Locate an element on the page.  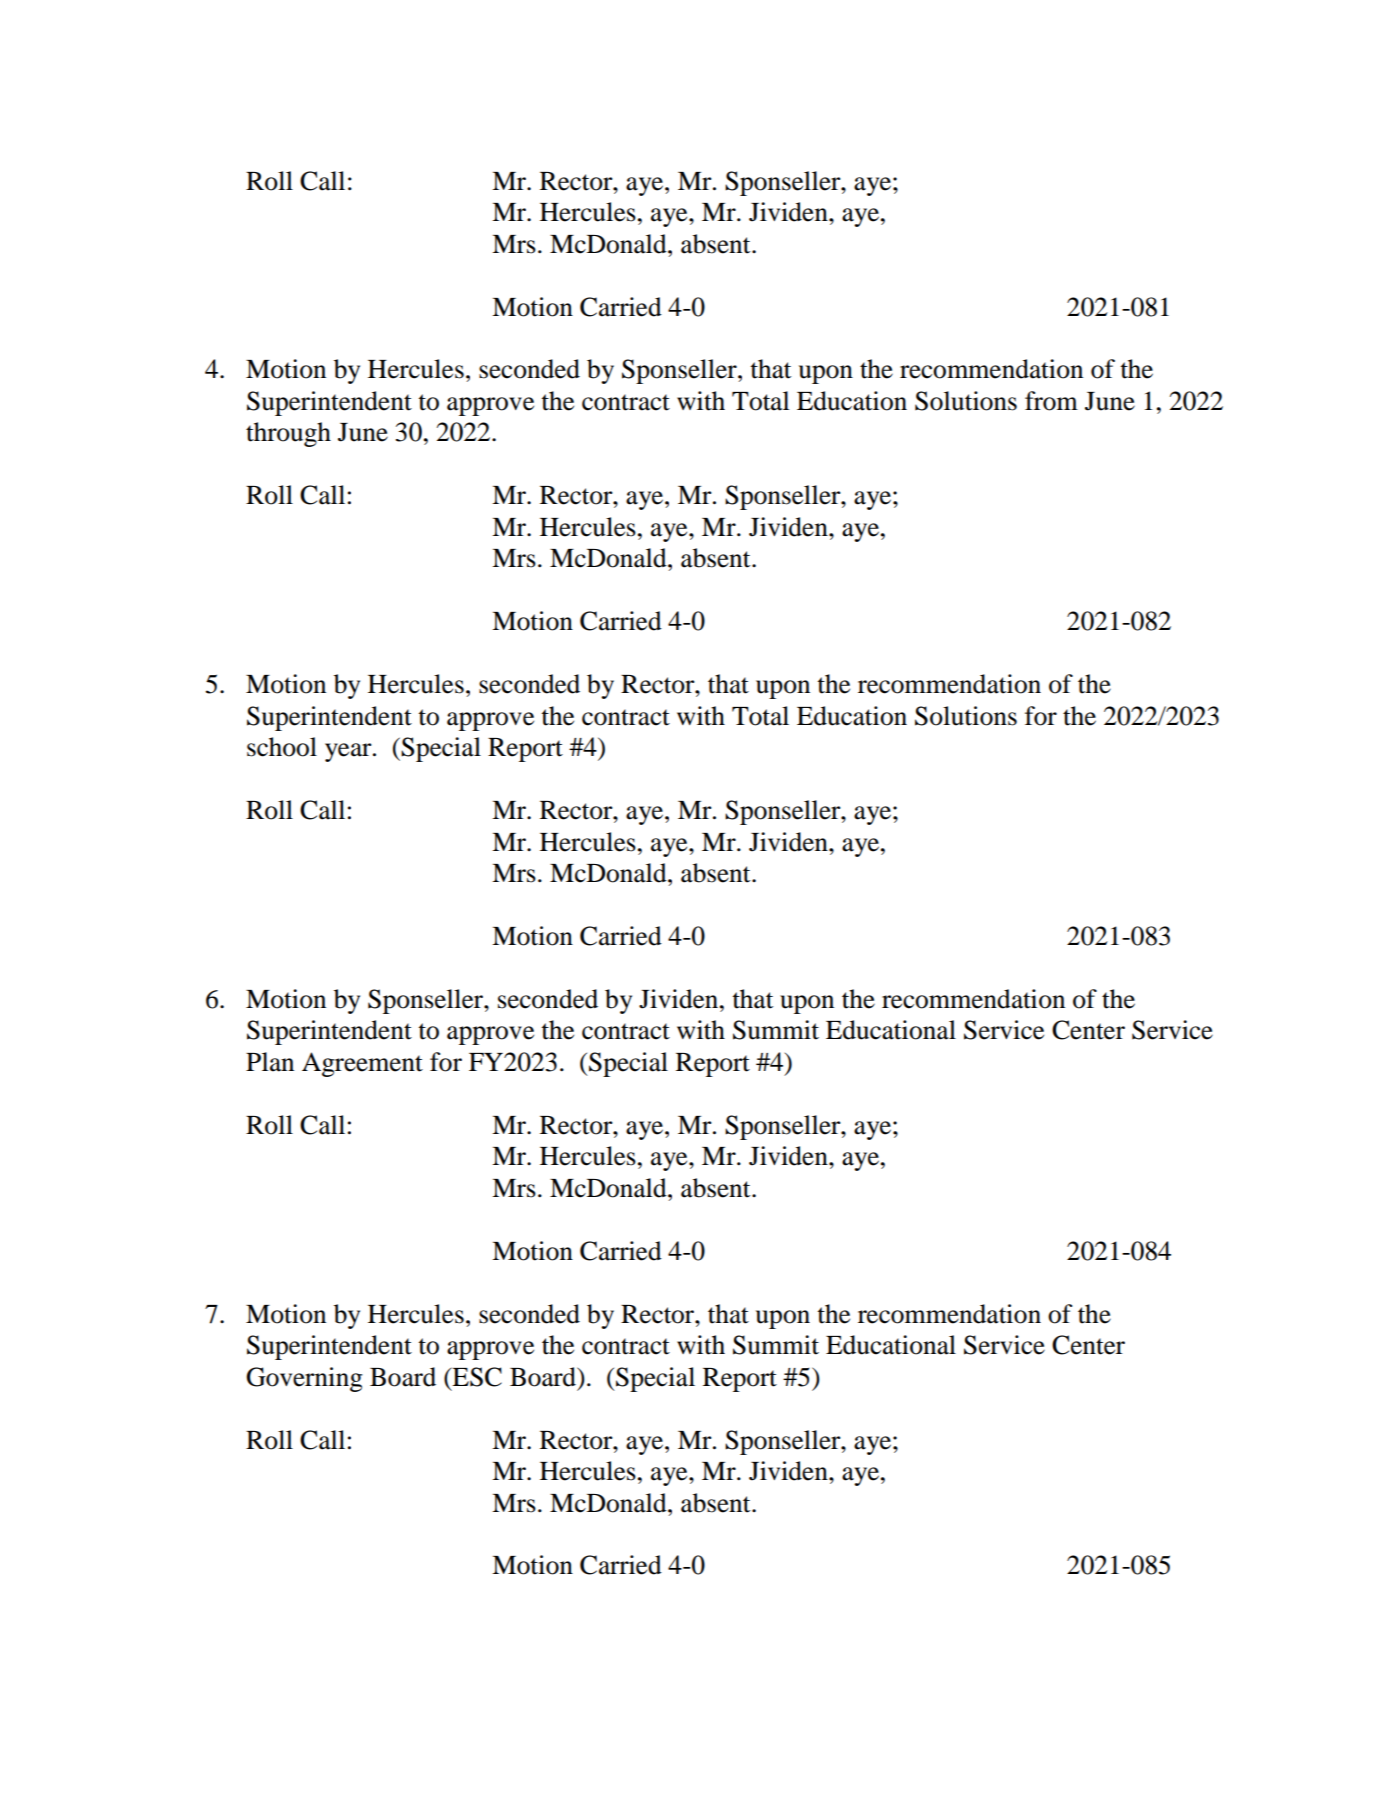
from is located at coordinates (1051, 401).
